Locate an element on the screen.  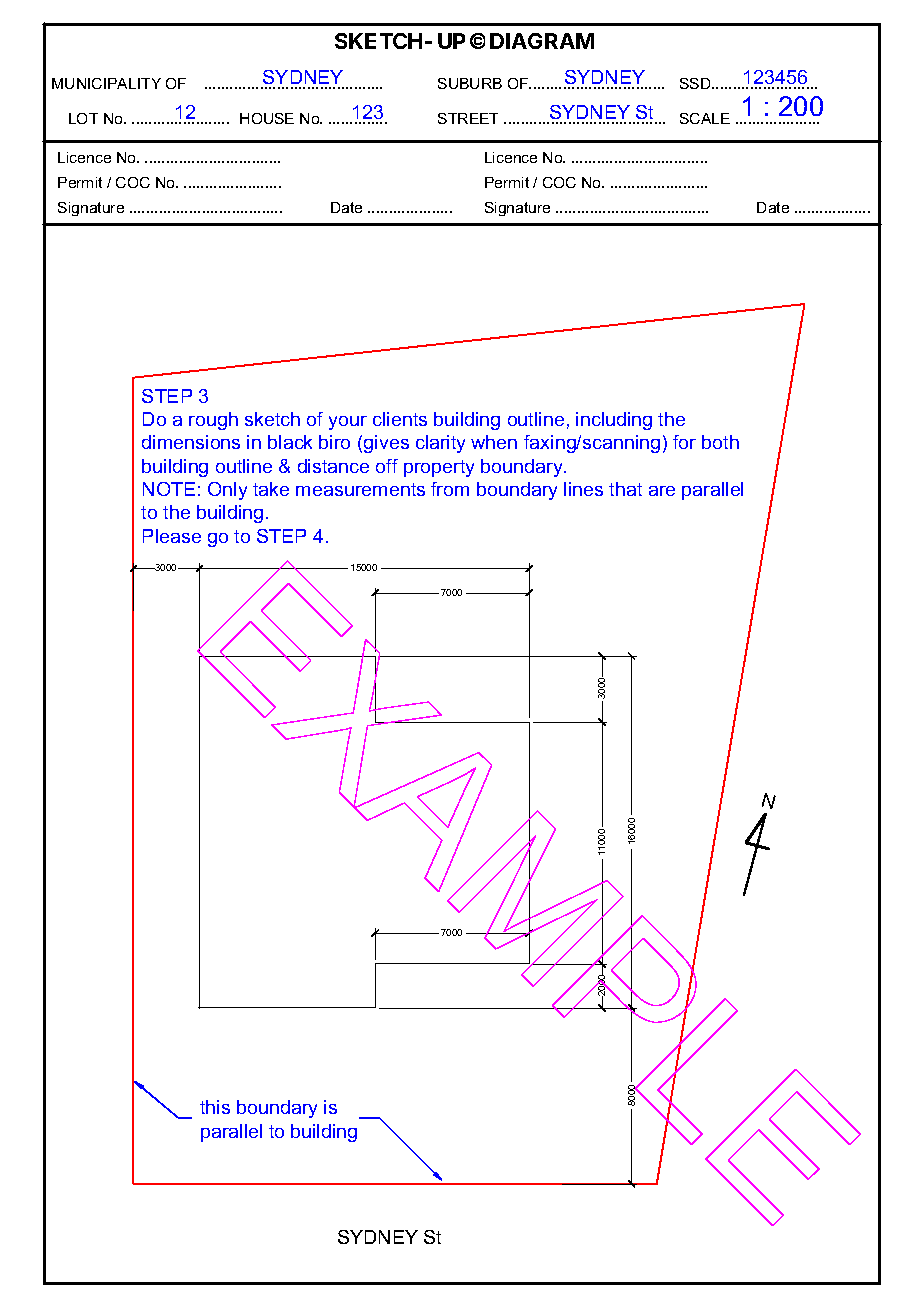
clients is located at coordinates (400, 419).
